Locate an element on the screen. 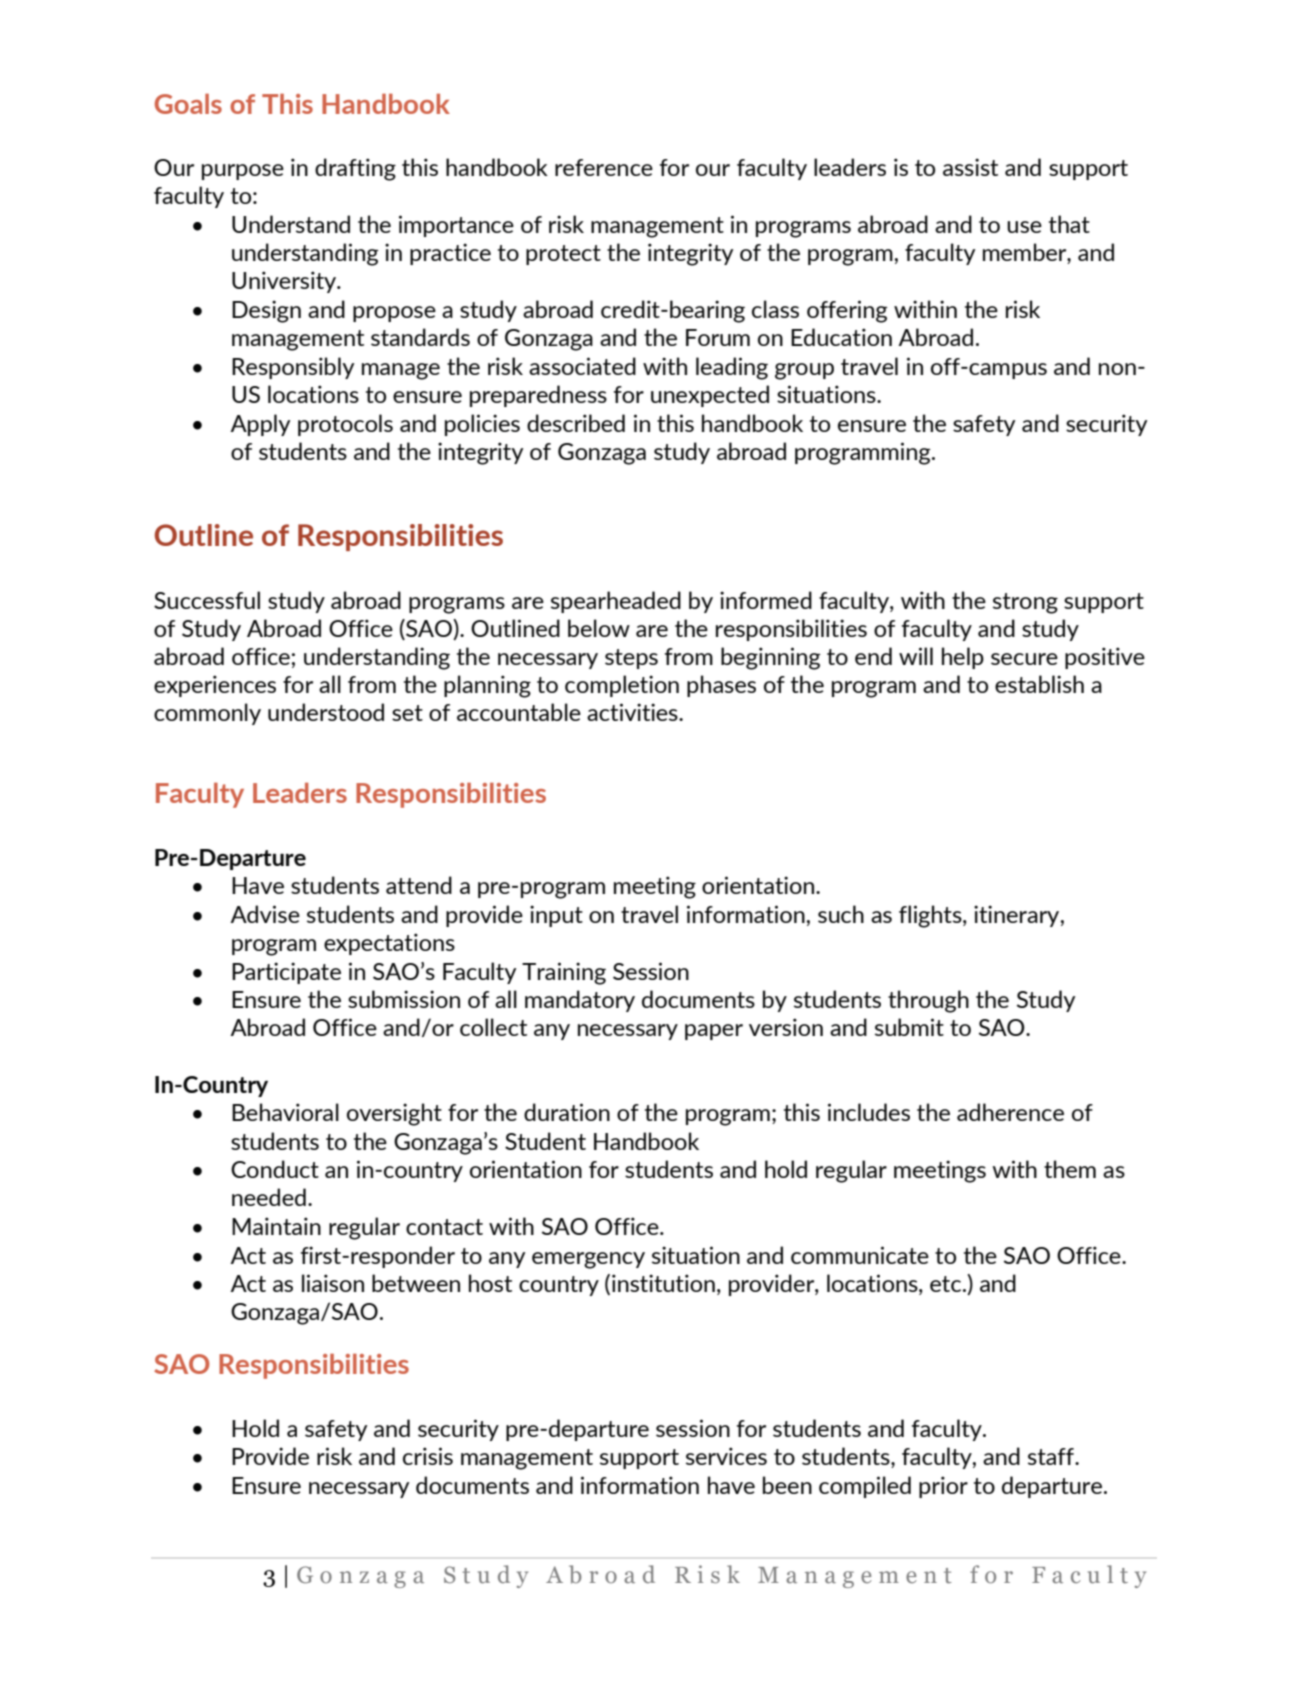 This screenshot has height=1691, width=1307. understood is located at coordinates (326, 712).
